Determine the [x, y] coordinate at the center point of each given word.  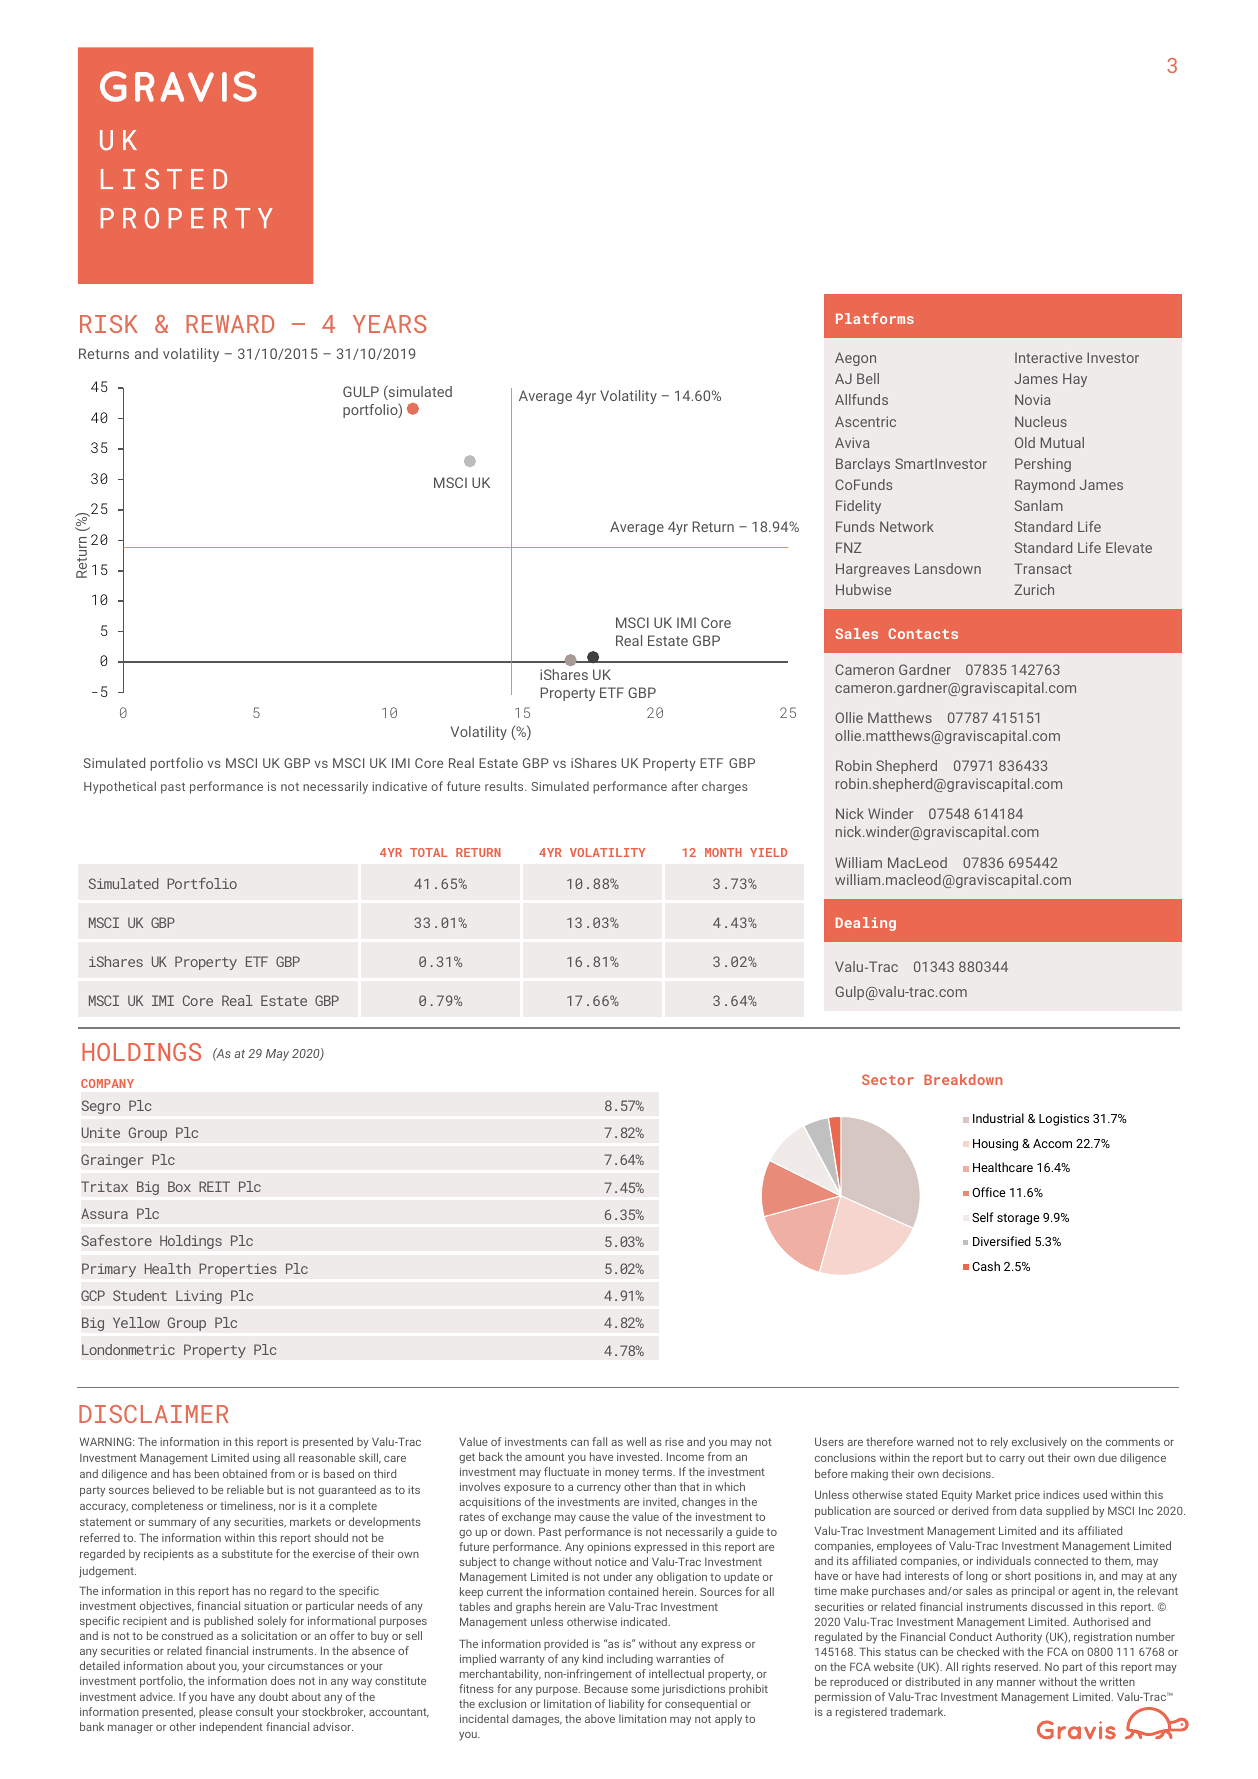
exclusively [1039, 1443]
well [636, 1441]
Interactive [1048, 357]
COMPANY [107, 1083]
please [215, 1712]
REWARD [230, 324]
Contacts [923, 633]
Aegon [855, 359]
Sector [888, 1079]
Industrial [998, 1118]
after [685, 786]
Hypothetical [120, 787]
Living [199, 1297]
